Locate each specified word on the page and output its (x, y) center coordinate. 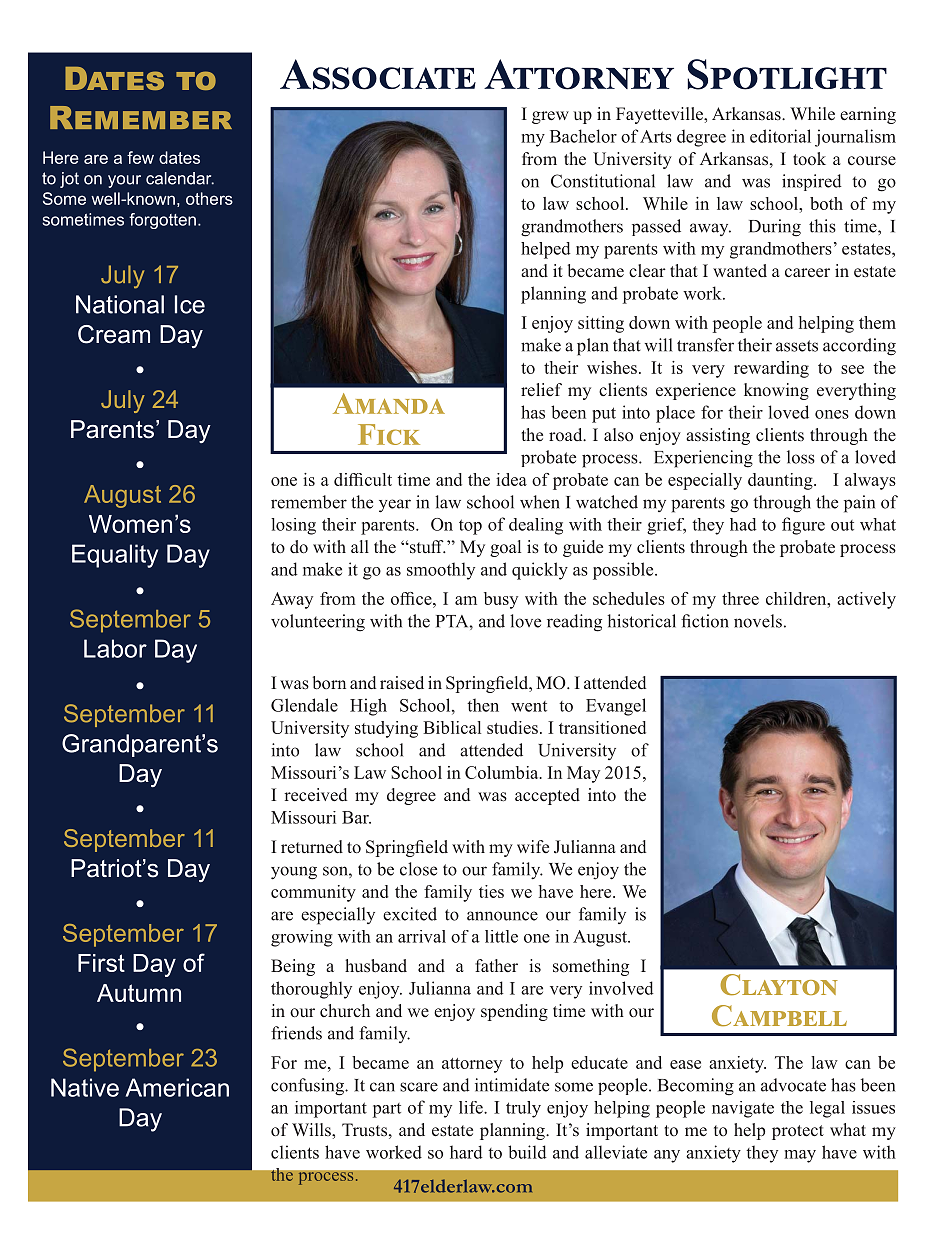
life (472, 1107)
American (177, 1087)
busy (501, 600)
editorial (780, 136)
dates (179, 157)
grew (550, 117)
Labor (115, 648)
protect (798, 1132)
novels (758, 621)
